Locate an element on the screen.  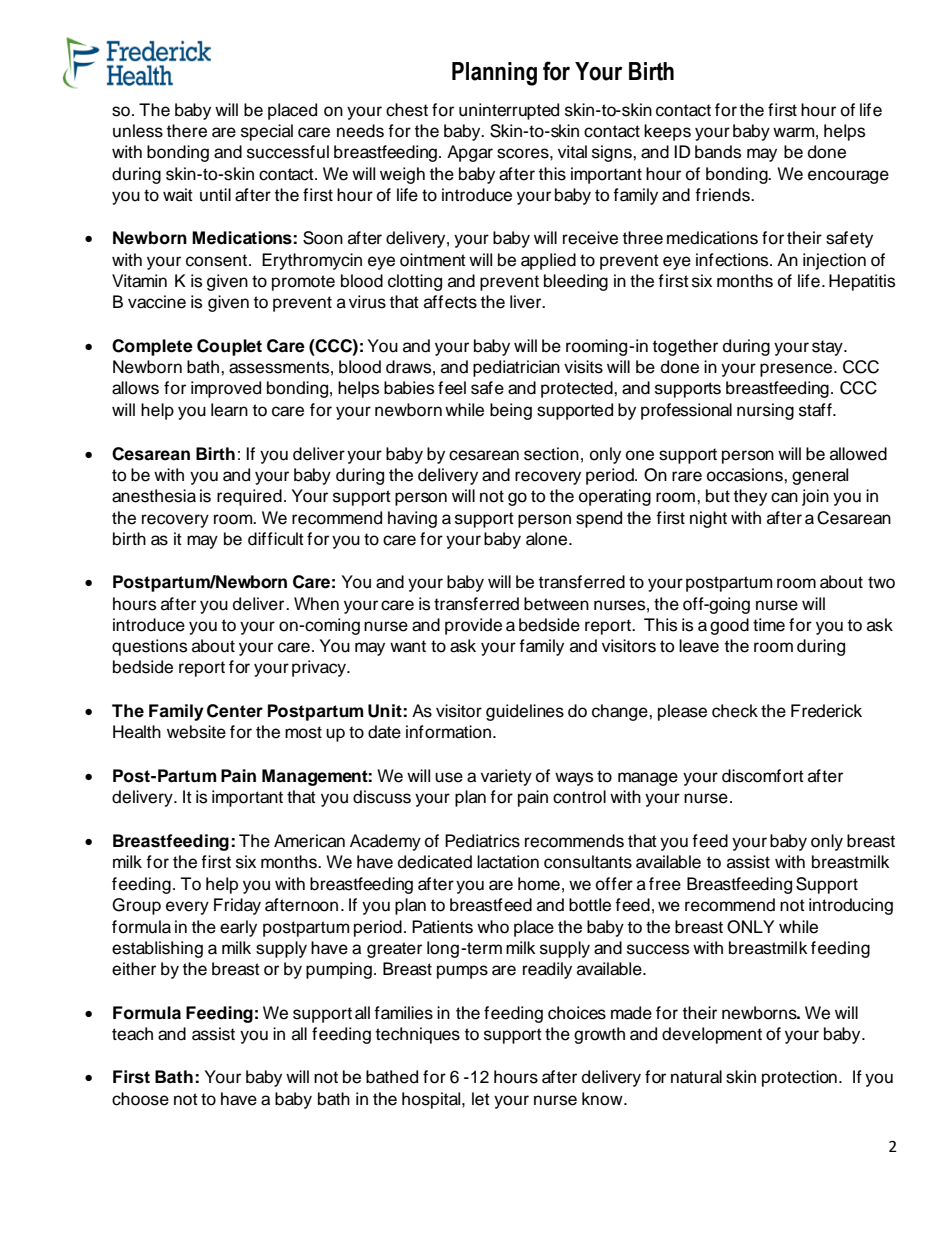
there is located at coordinates (187, 131).
